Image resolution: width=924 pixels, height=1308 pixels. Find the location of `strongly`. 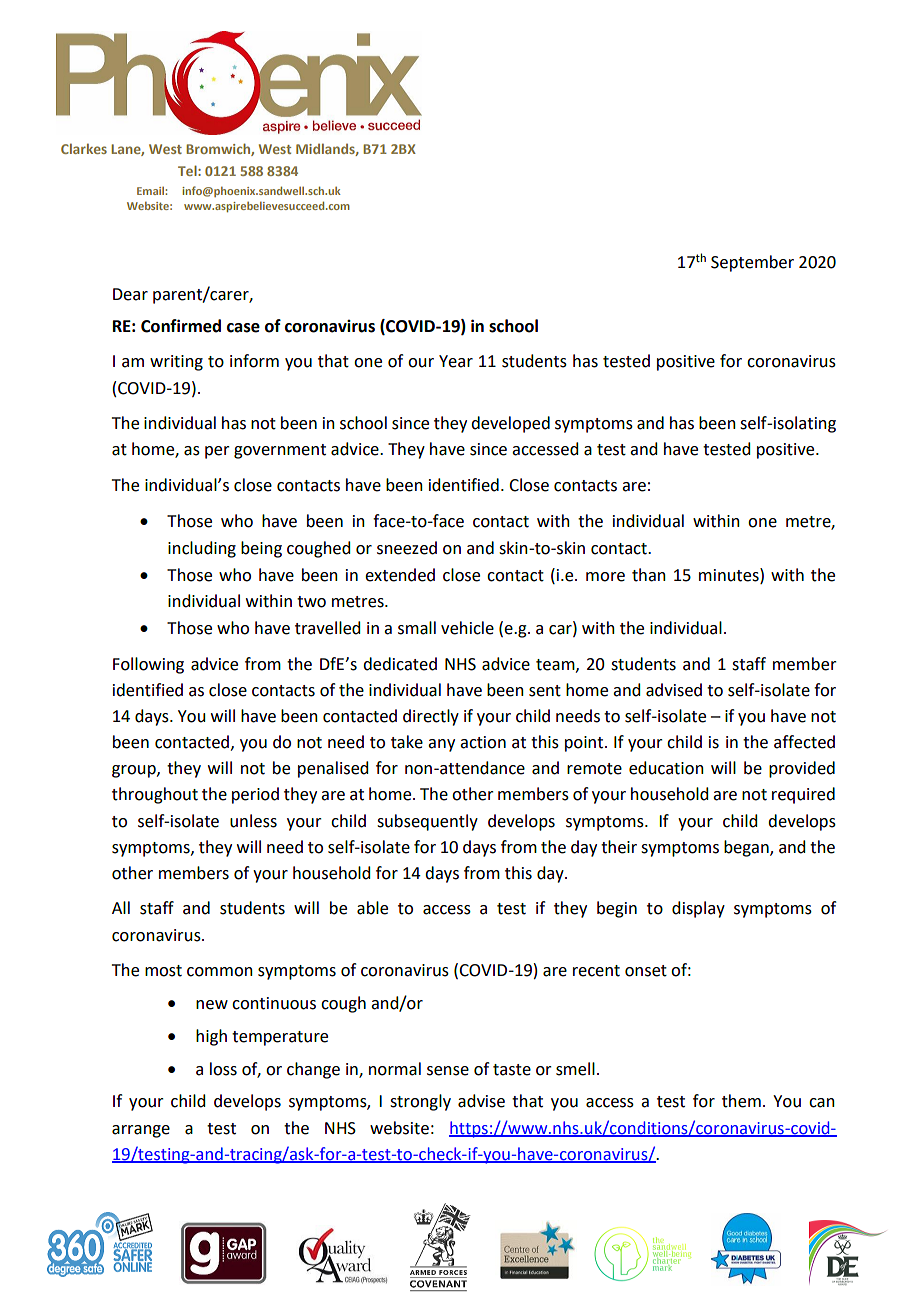

strongly is located at coordinates (420, 1102).
